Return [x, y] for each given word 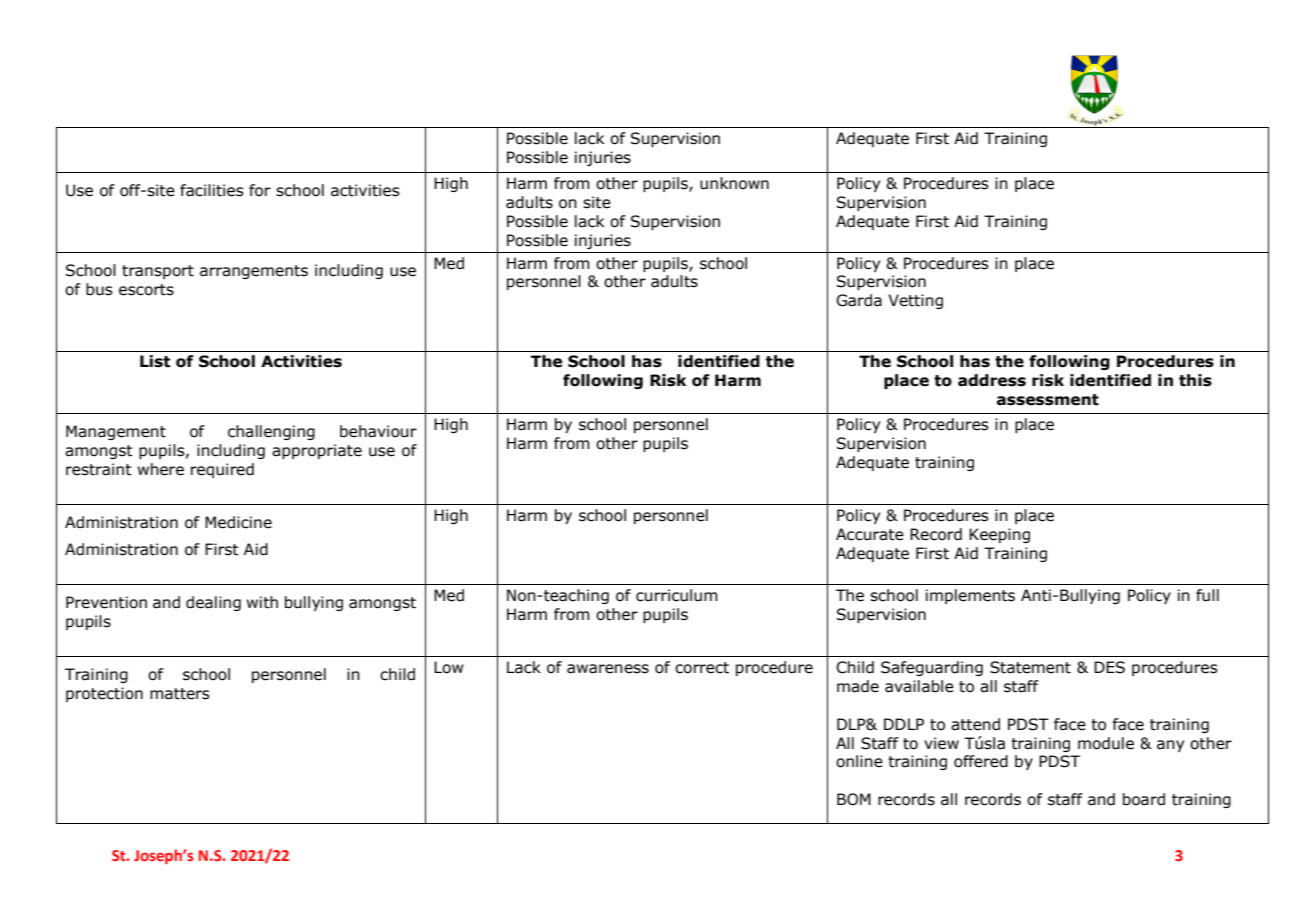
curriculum [676, 595]
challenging [271, 432]
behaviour [378, 431]
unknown [734, 183]
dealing [213, 603]
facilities [211, 190]
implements [970, 596]
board [1144, 799]
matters [179, 694]
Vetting [915, 301]
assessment [1048, 400]
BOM [854, 799]
